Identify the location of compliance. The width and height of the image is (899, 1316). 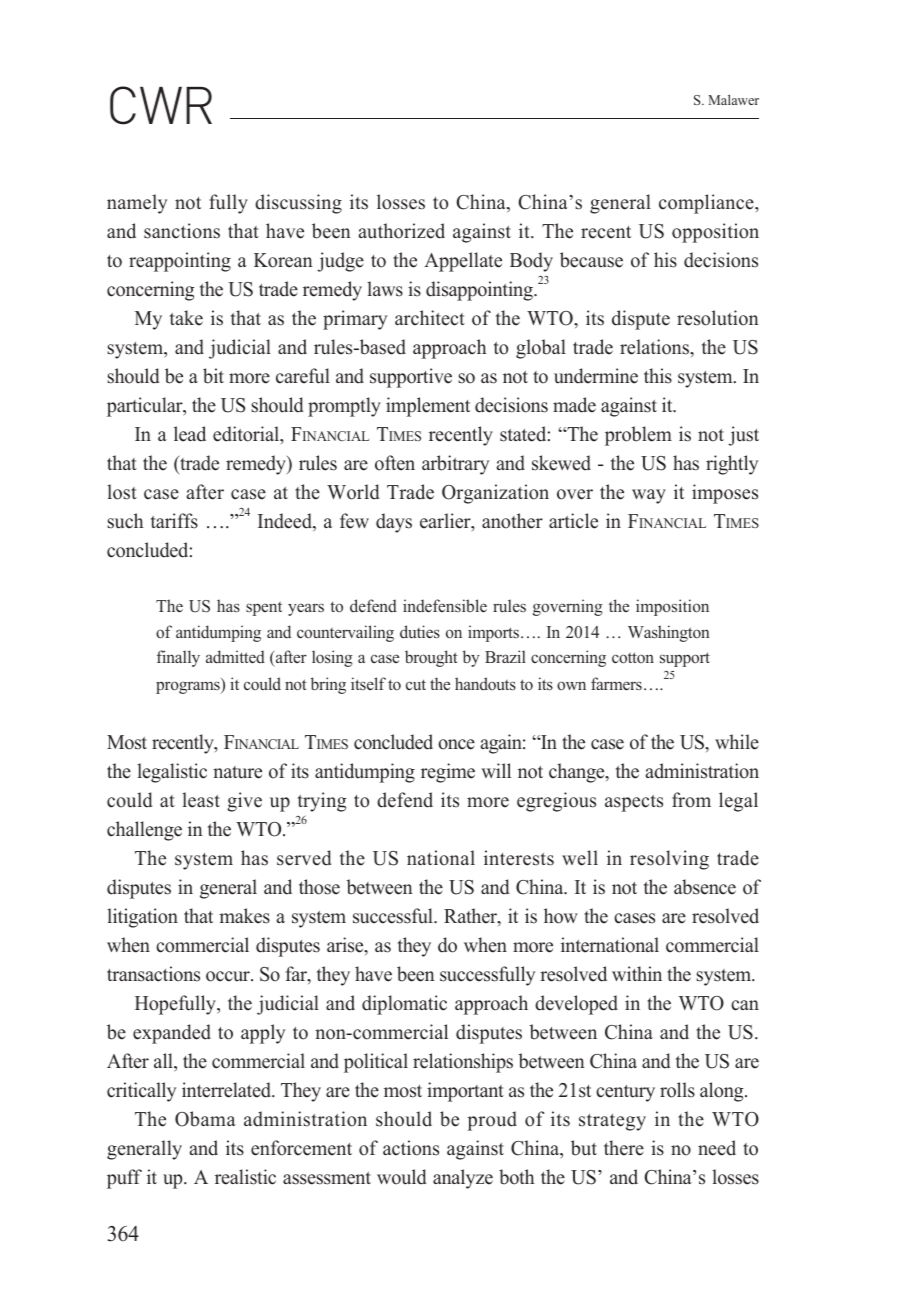
(707, 204).
